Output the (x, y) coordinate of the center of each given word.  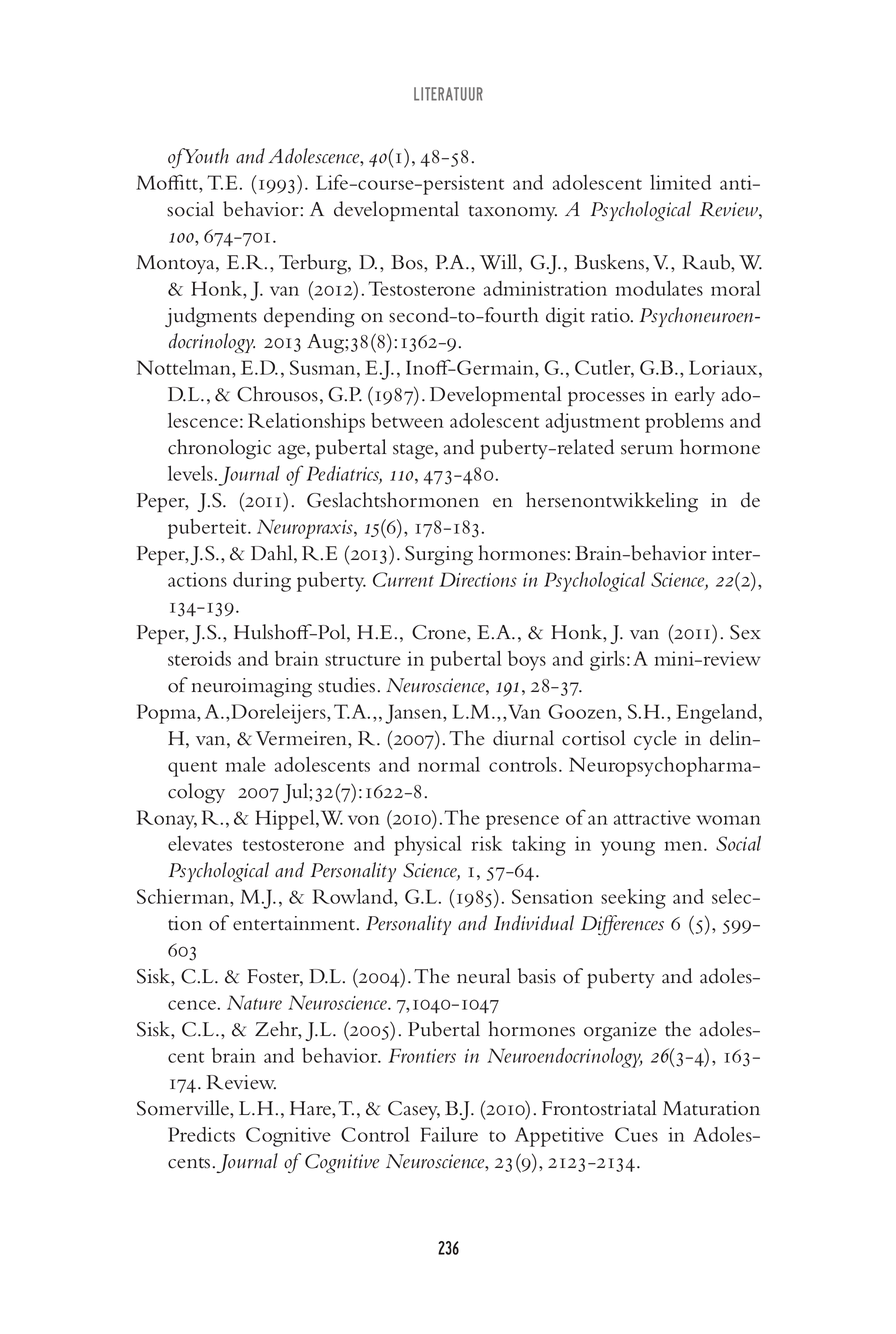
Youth (206, 156)
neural (484, 976)
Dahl (273, 554)
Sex (745, 632)
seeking (633, 899)
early (695, 396)
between (407, 420)
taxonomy (513, 213)
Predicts (201, 1134)
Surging (439, 556)
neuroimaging (252, 687)
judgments (211, 317)
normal (449, 764)
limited (680, 182)
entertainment (295, 923)
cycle (655, 740)
